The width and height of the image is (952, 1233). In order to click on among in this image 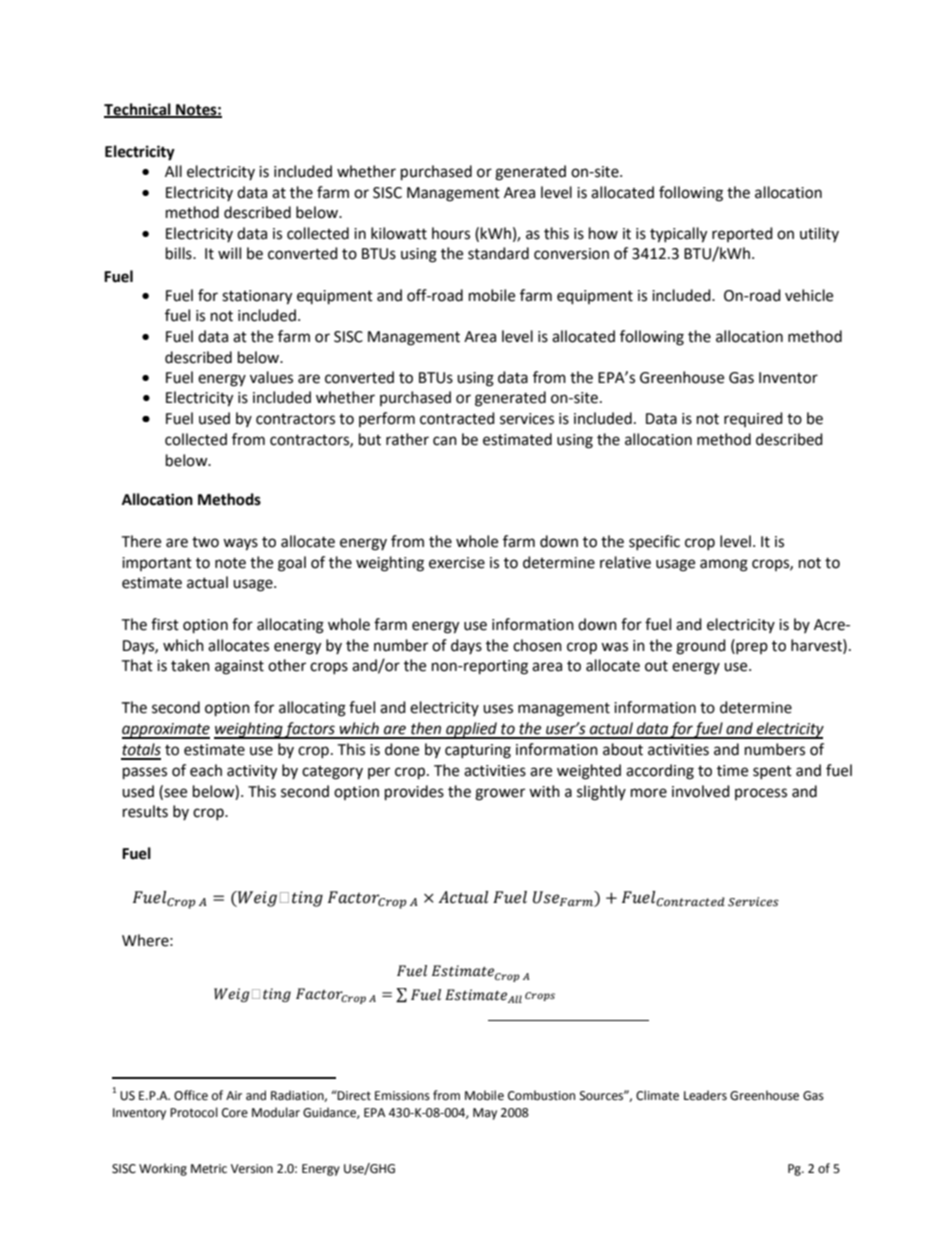, I will do `click(724, 565)`.
